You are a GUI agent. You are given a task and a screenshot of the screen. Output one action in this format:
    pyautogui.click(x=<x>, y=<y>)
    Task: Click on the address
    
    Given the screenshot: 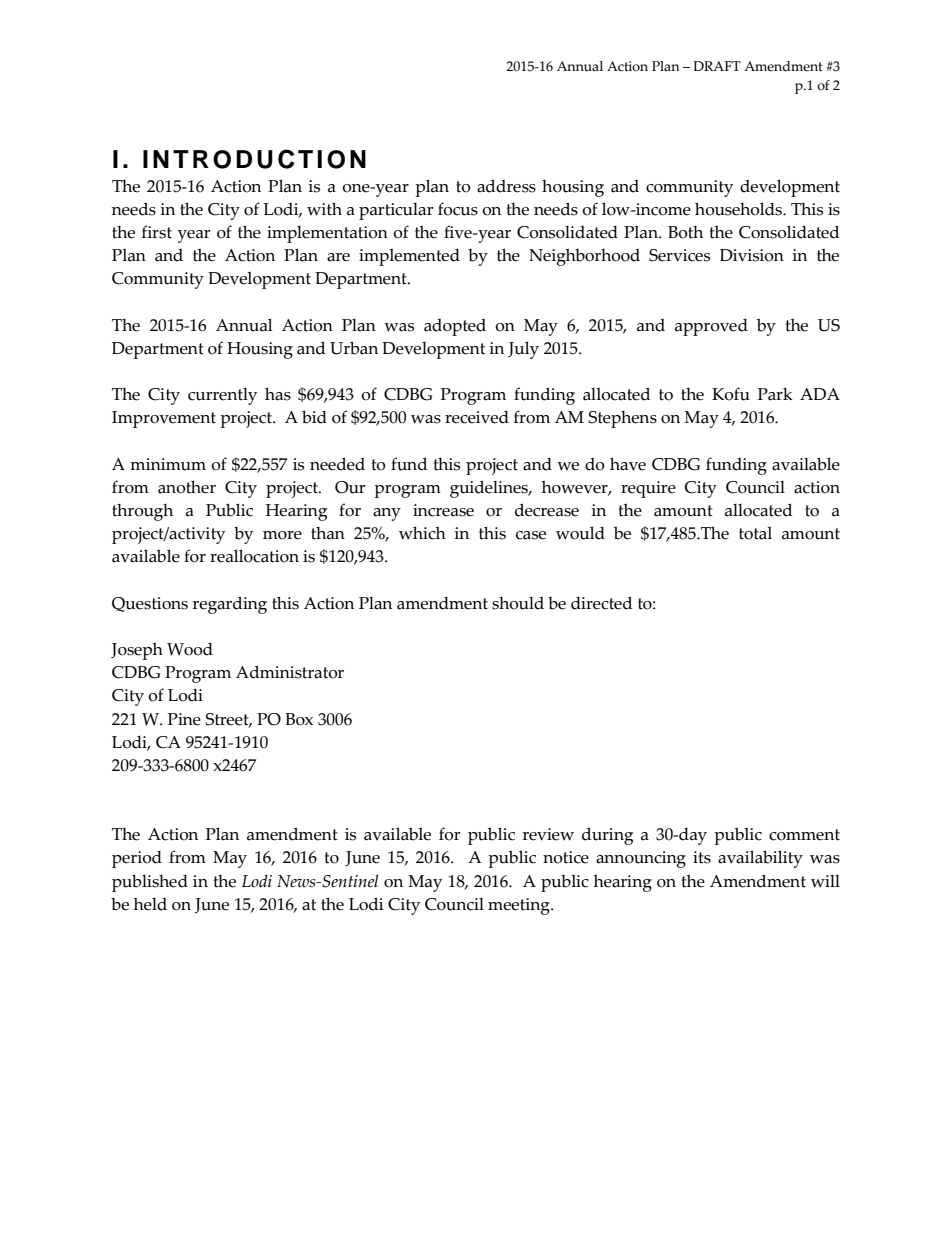 What is the action you would take?
    pyautogui.click(x=506, y=186)
